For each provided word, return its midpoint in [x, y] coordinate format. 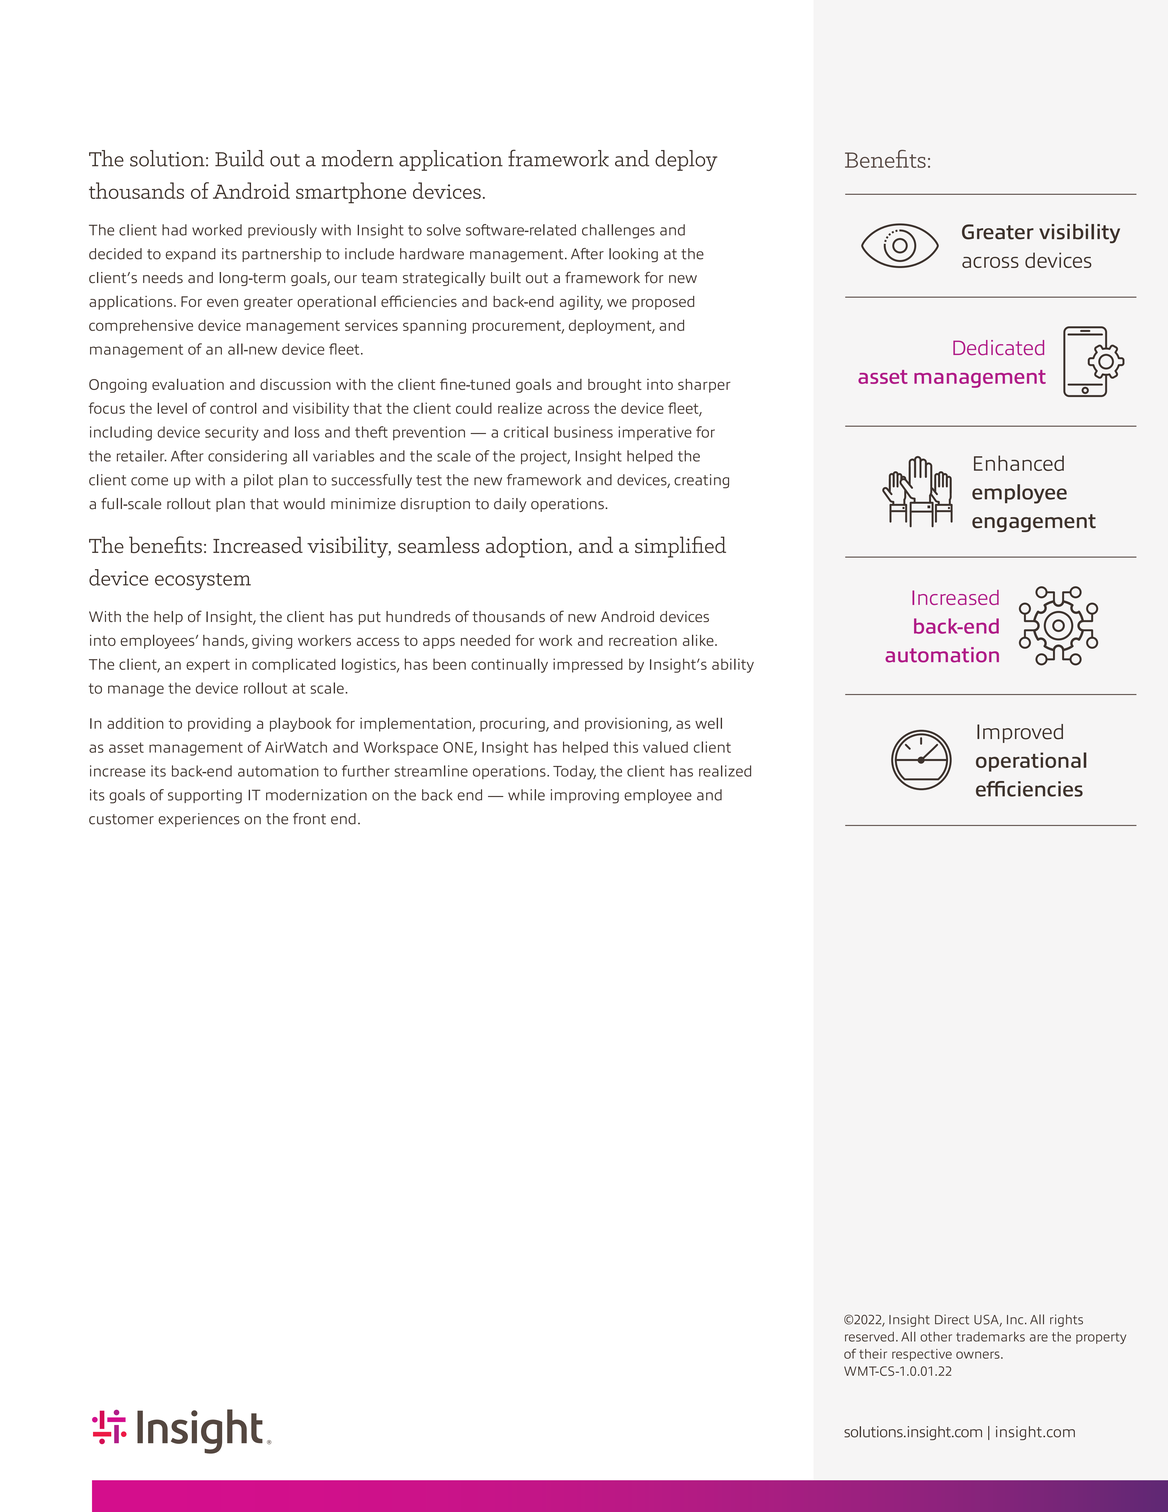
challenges [618, 231]
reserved [869, 1337]
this [625, 747]
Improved [1020, 733]
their [873, 1354]
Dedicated [998, 347]
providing [219, 725]
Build [239, 158]
